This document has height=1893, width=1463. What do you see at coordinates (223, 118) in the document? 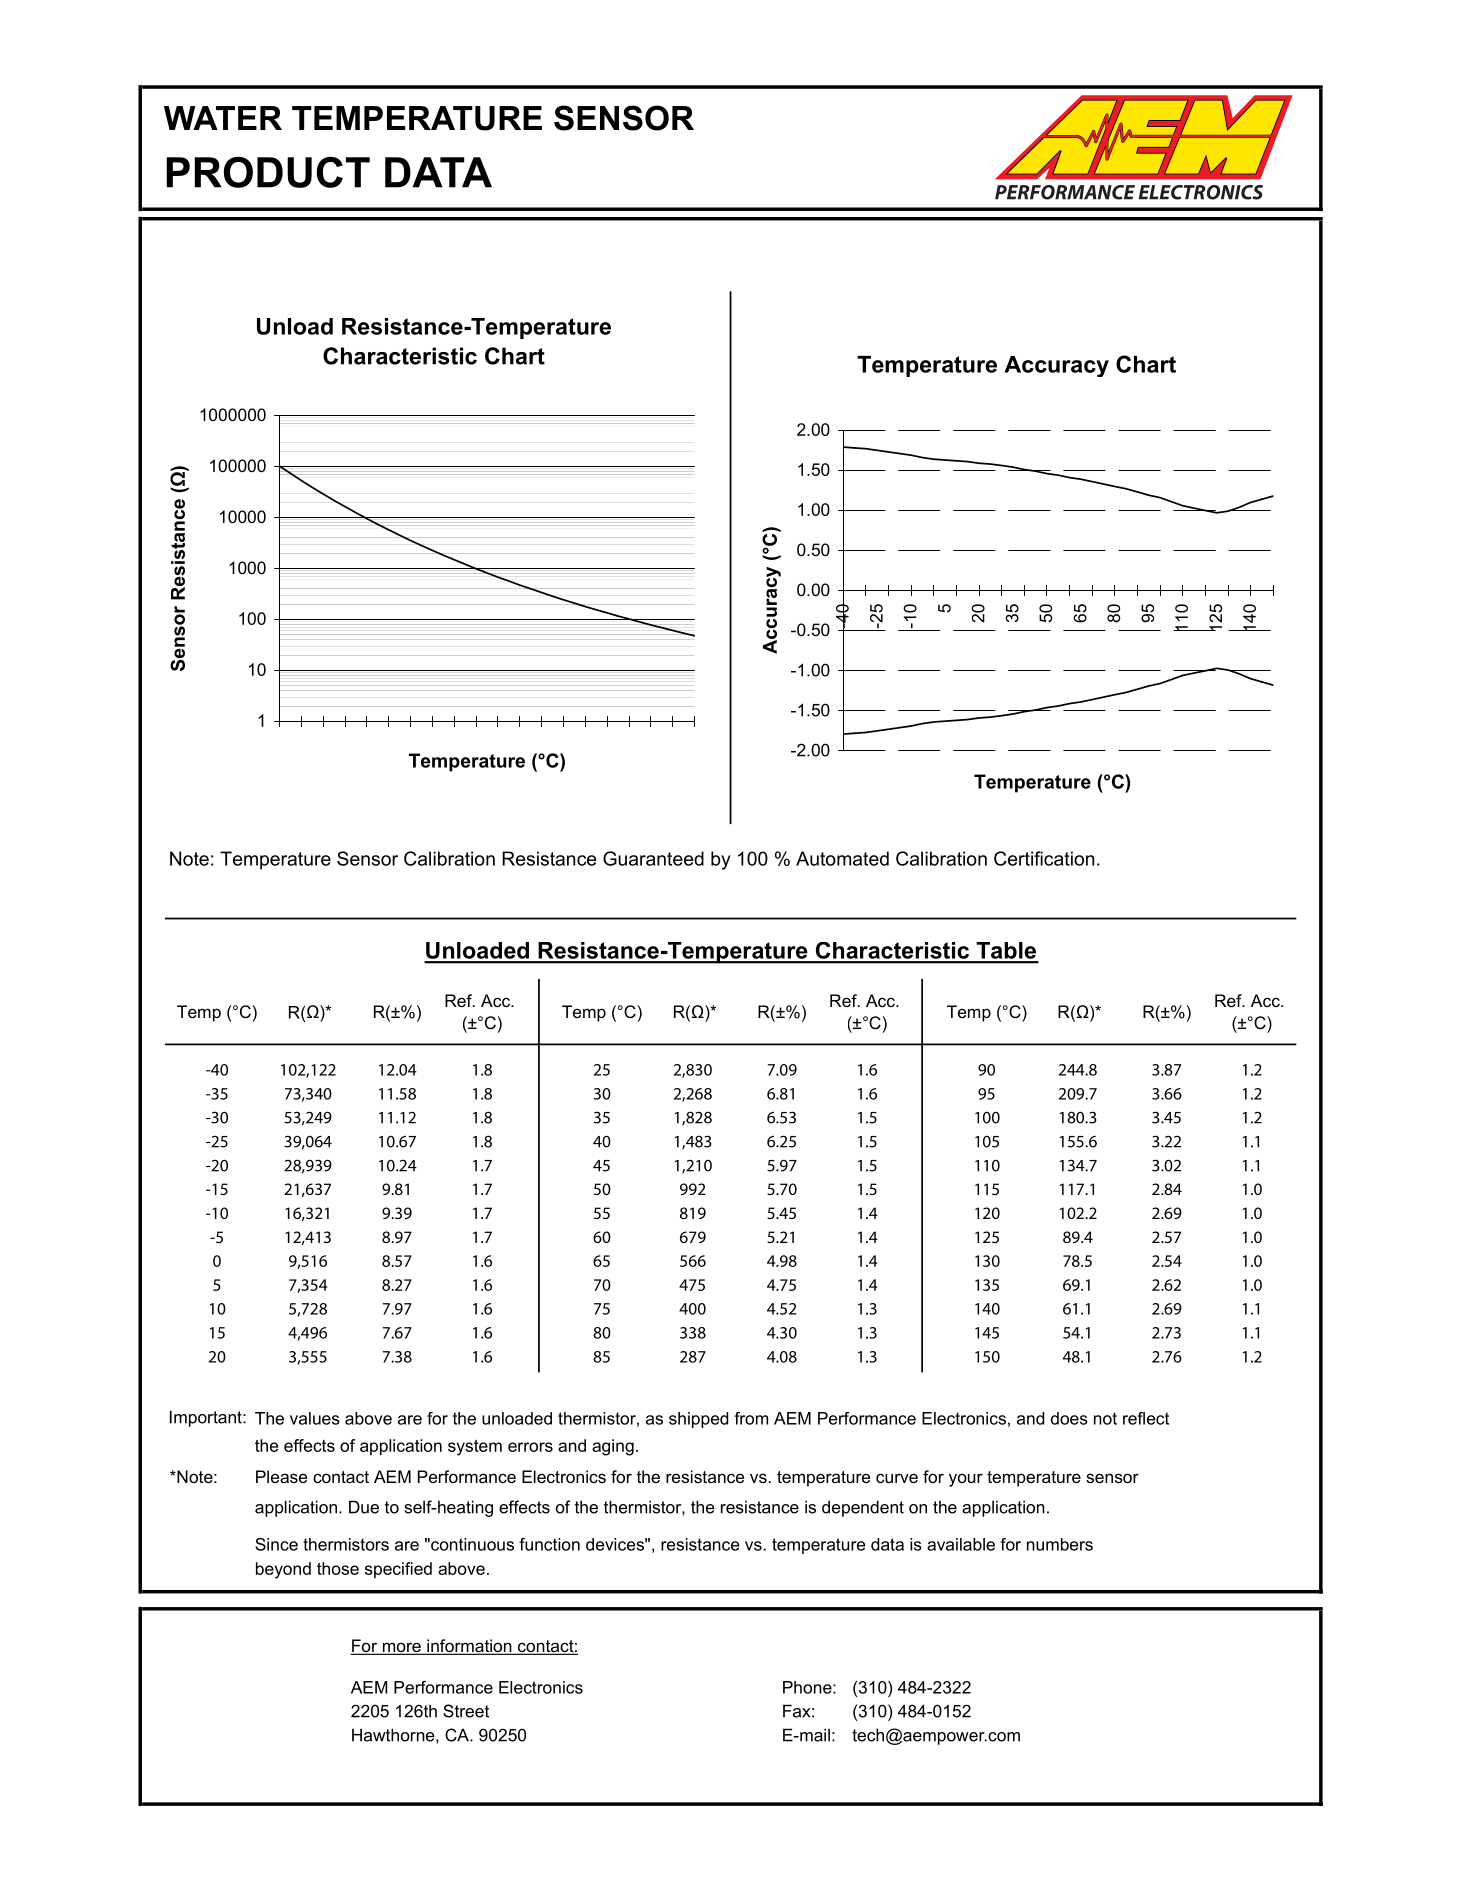
I see `WATER` at bounding box center [223, 118].
